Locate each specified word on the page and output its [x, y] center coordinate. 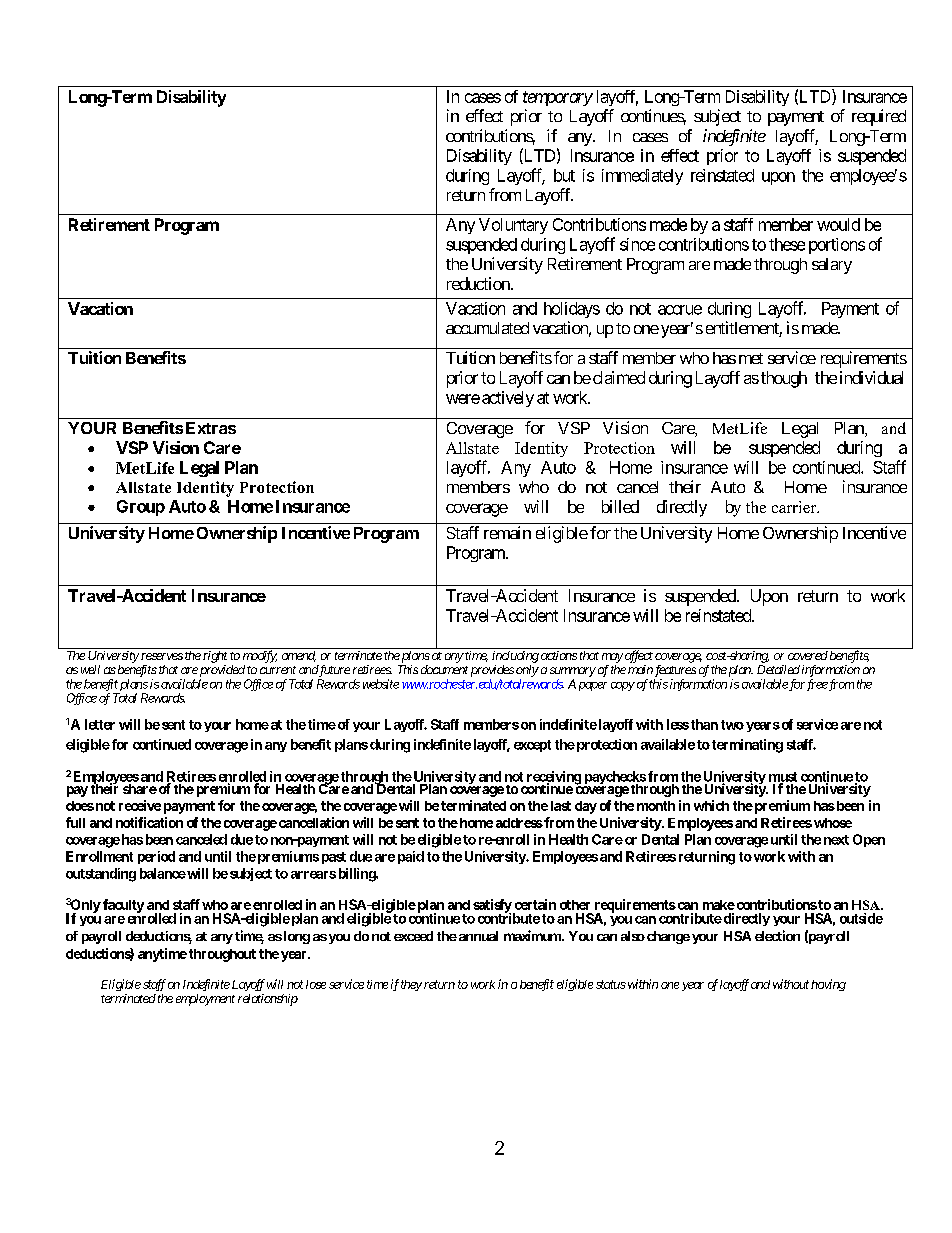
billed [620, 506]
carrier [795, 507]
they [411, 985]
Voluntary [513, 226]
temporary [558, 98]
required [879, 117]
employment [205, 1000]
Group [141, 508]
